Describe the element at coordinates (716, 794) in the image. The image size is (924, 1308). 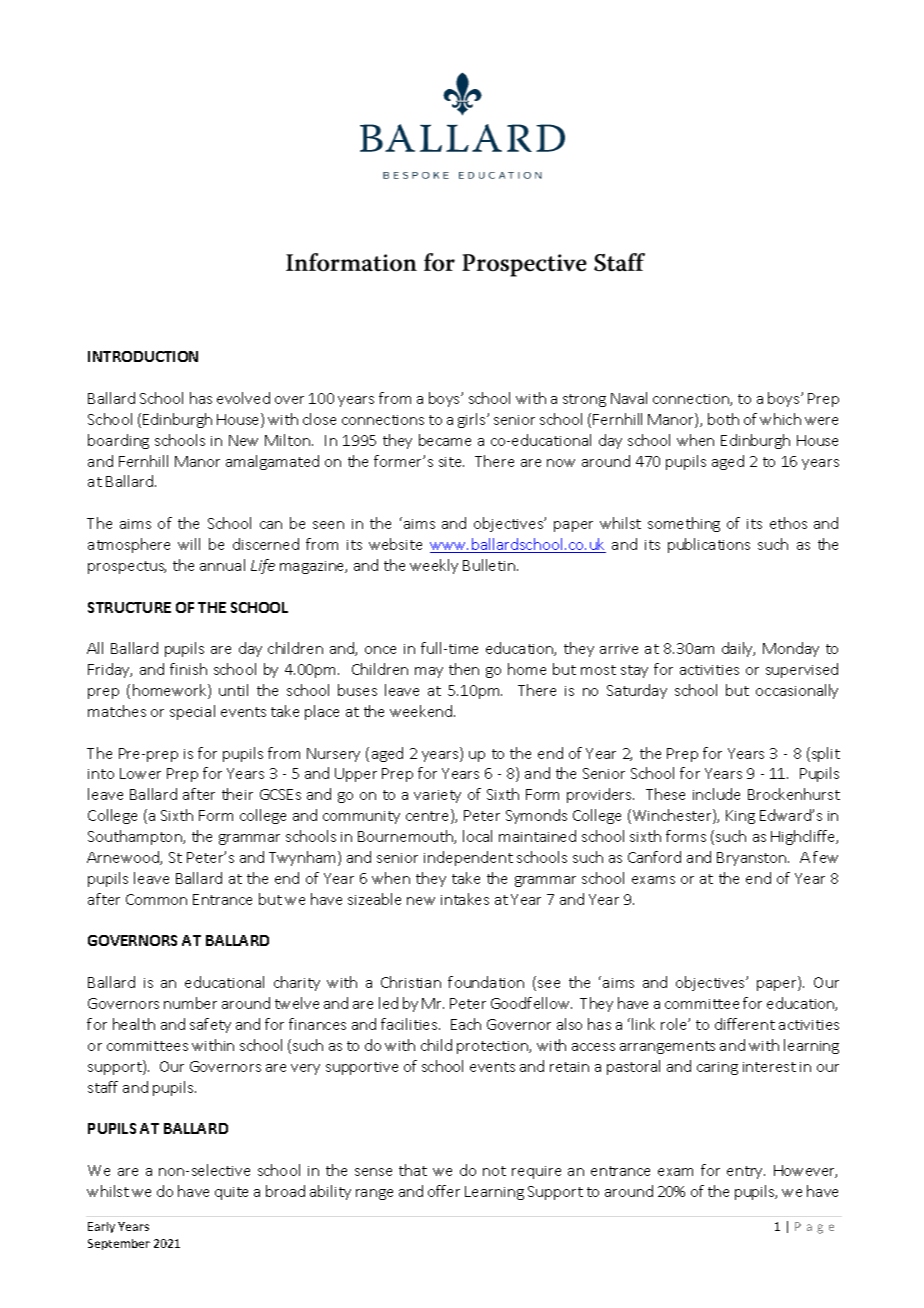
I see `include` at that location.
